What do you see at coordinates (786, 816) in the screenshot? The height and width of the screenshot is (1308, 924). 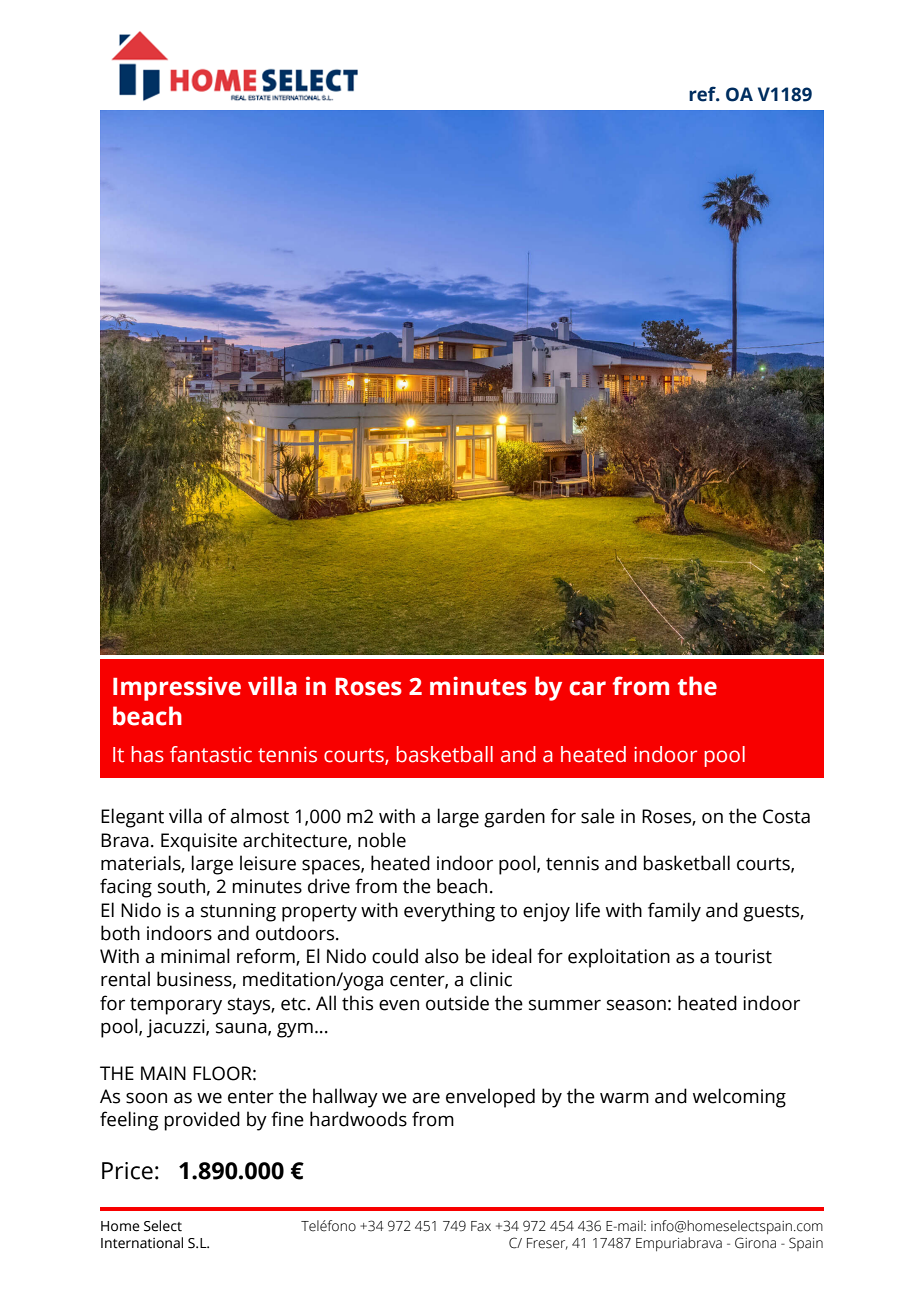 I see `Costa` at bounding box center [786, 816].
